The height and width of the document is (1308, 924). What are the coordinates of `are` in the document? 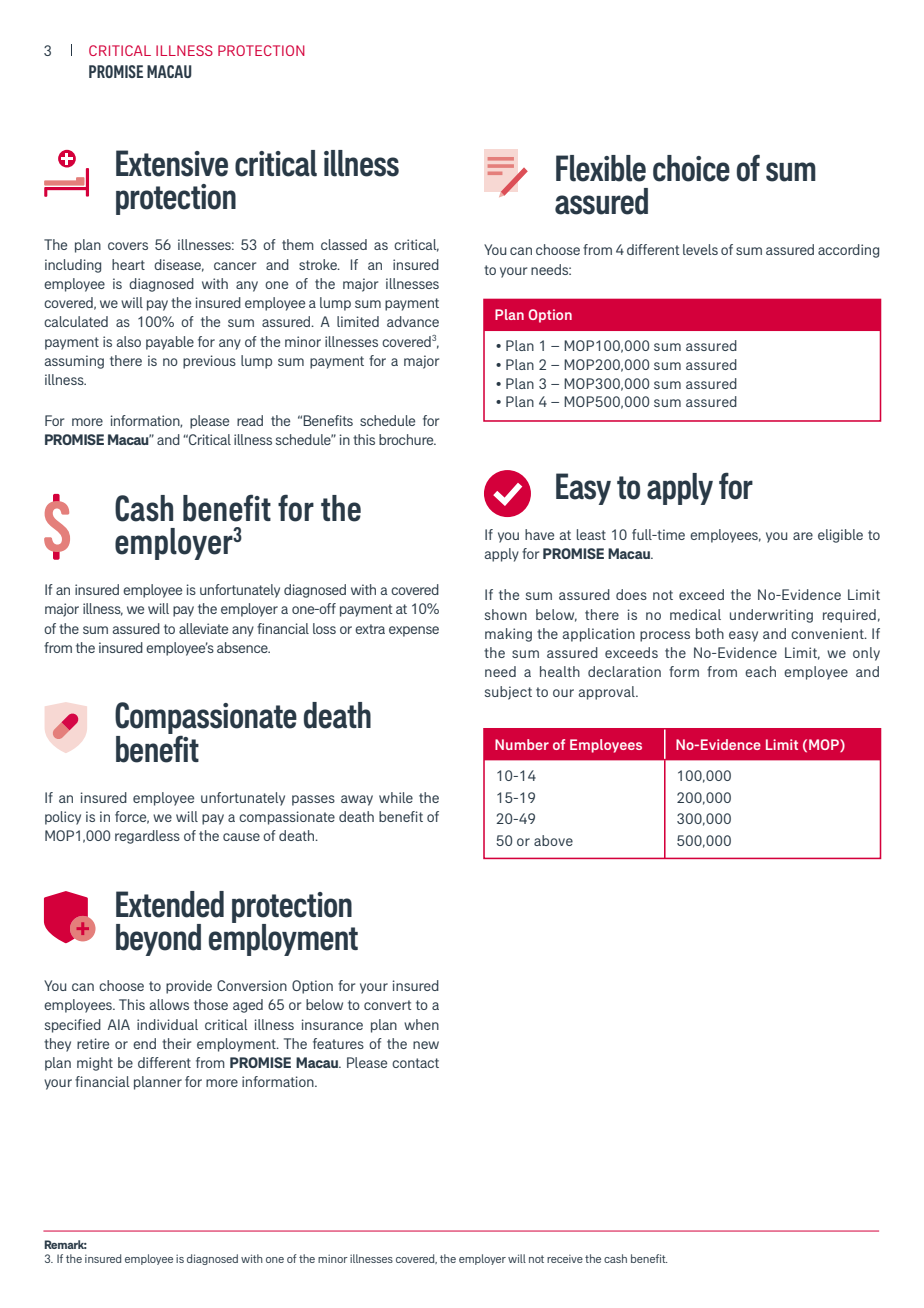 It's located at (803, 536).
